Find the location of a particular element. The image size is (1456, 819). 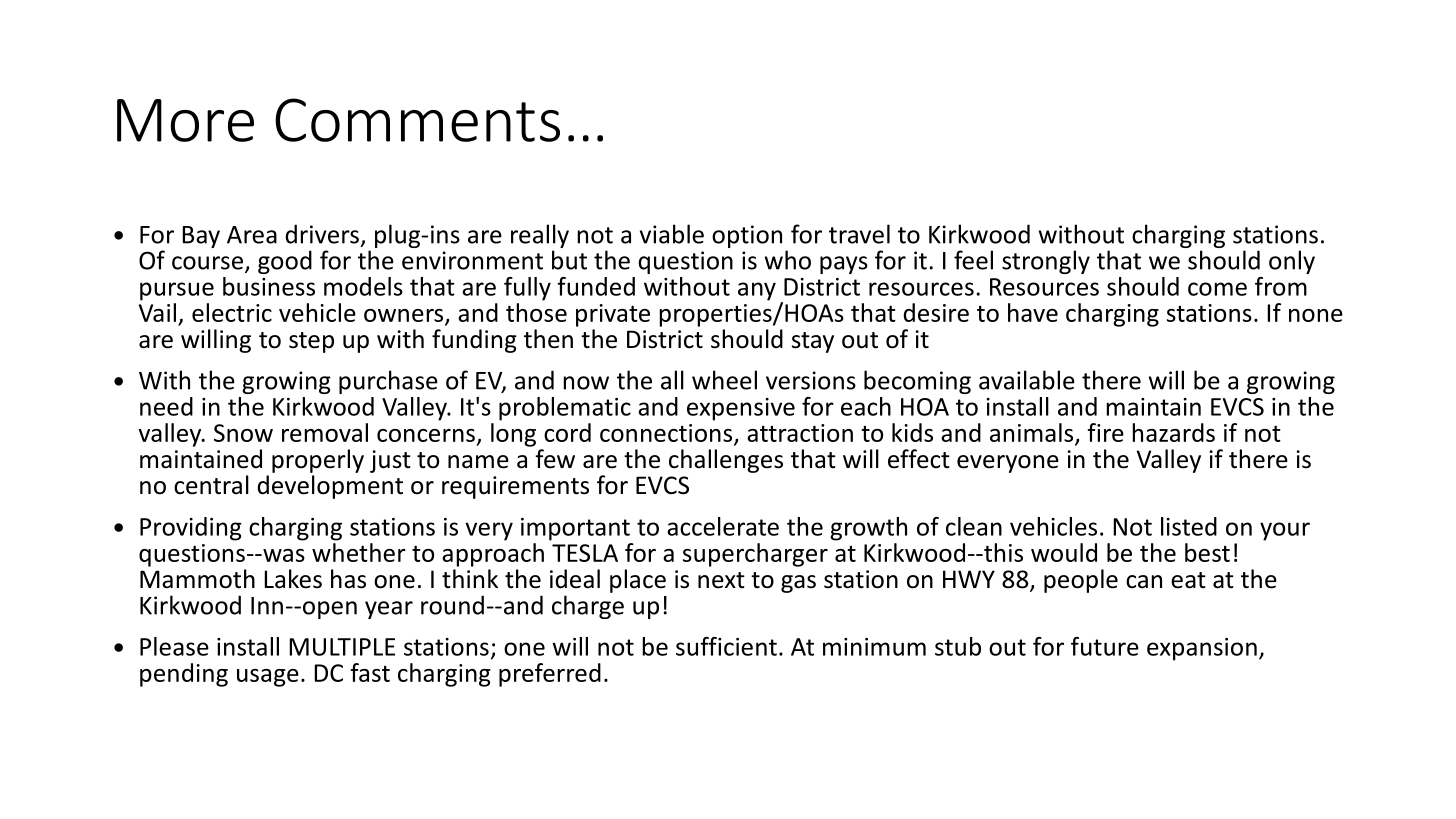

hazards is located at coordinates (1173, 432).
